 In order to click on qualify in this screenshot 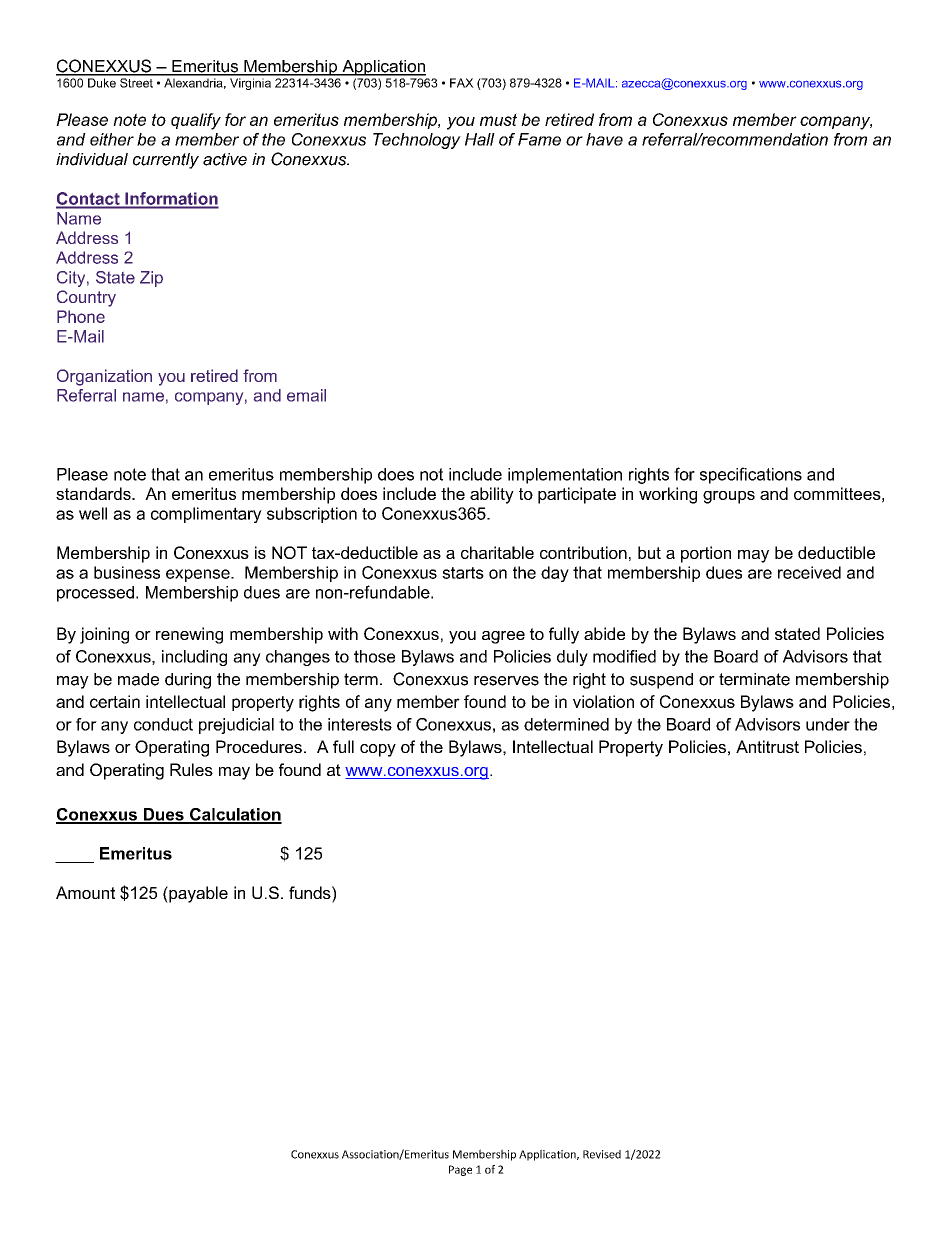, I will do `click(196, 121)`.
